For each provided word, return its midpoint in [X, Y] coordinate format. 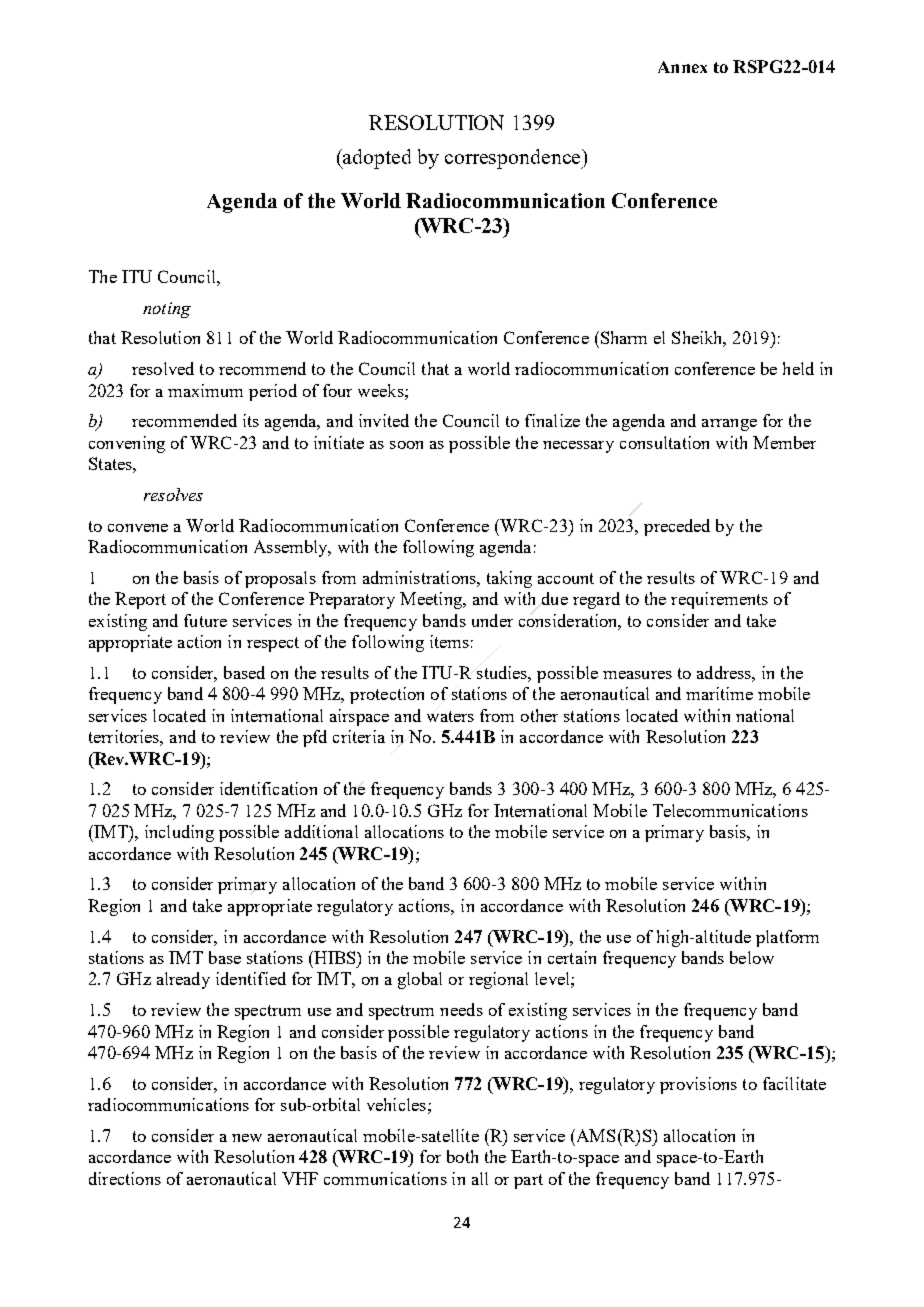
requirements [719, 600]
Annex [682, 67]
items [449, 641]
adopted [376, 159]
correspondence [514, 159]
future [205, 620]
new [247, 1138]
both [462, 1156]
